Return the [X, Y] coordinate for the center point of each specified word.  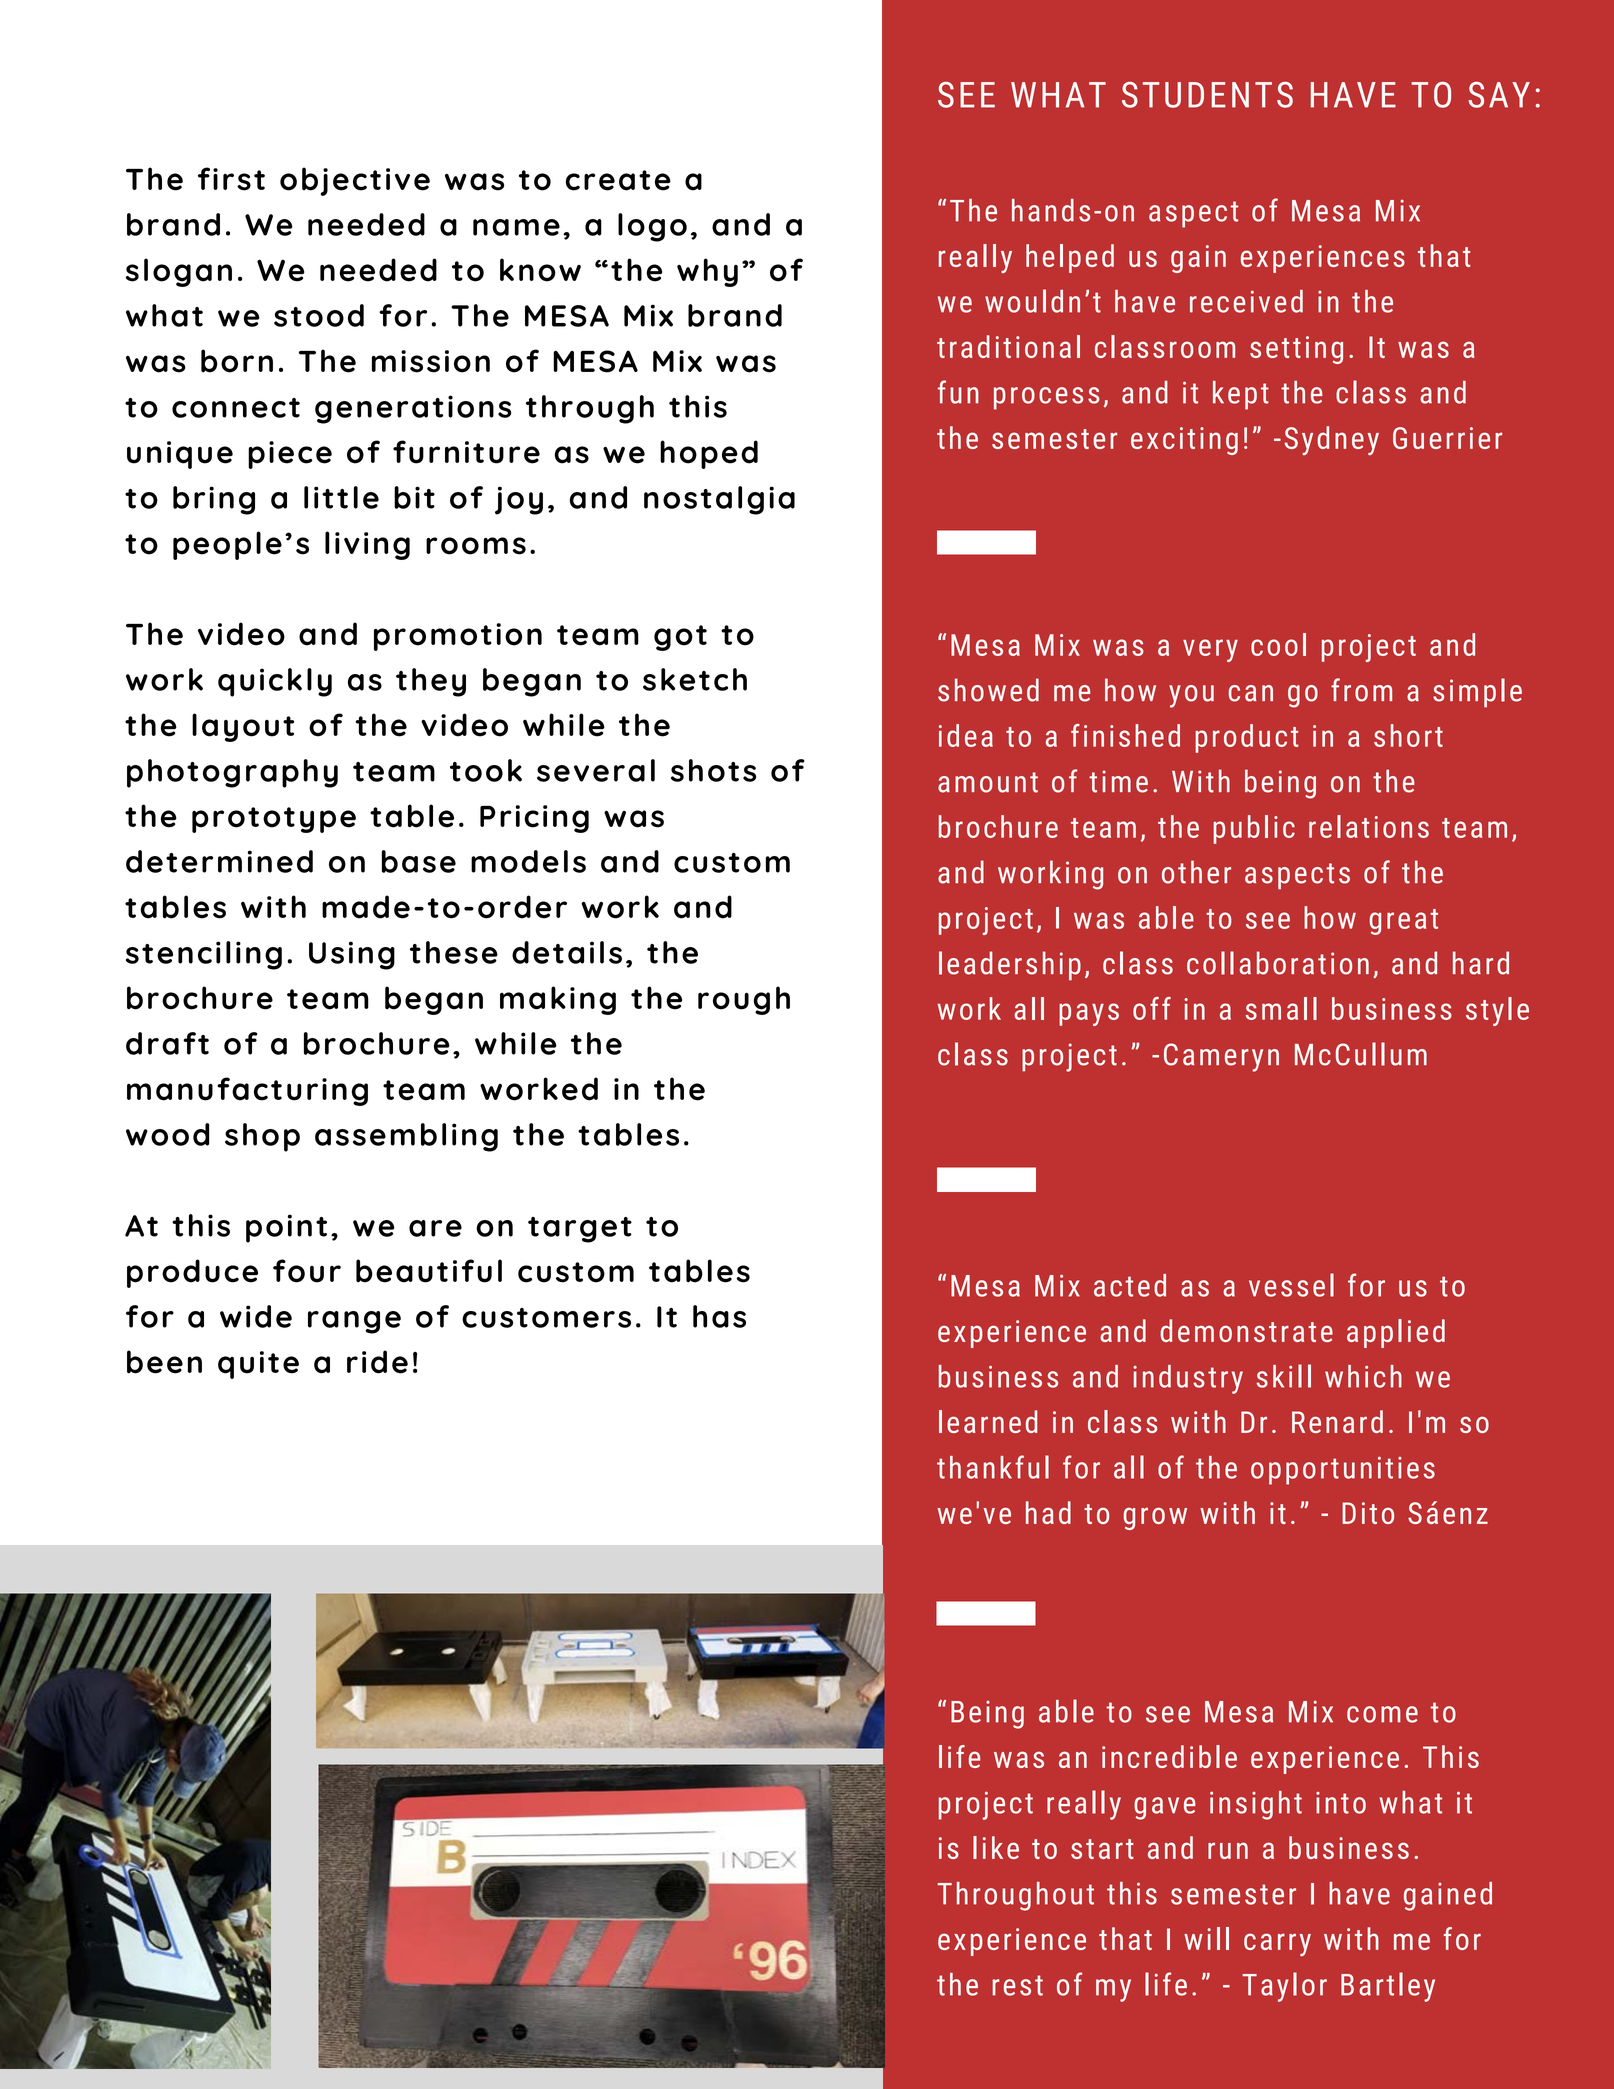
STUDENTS [1207, 95]
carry [1277, 1944]
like [996, 1847]
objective [355, 181]
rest [1018, 1985]
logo [652, 227]
